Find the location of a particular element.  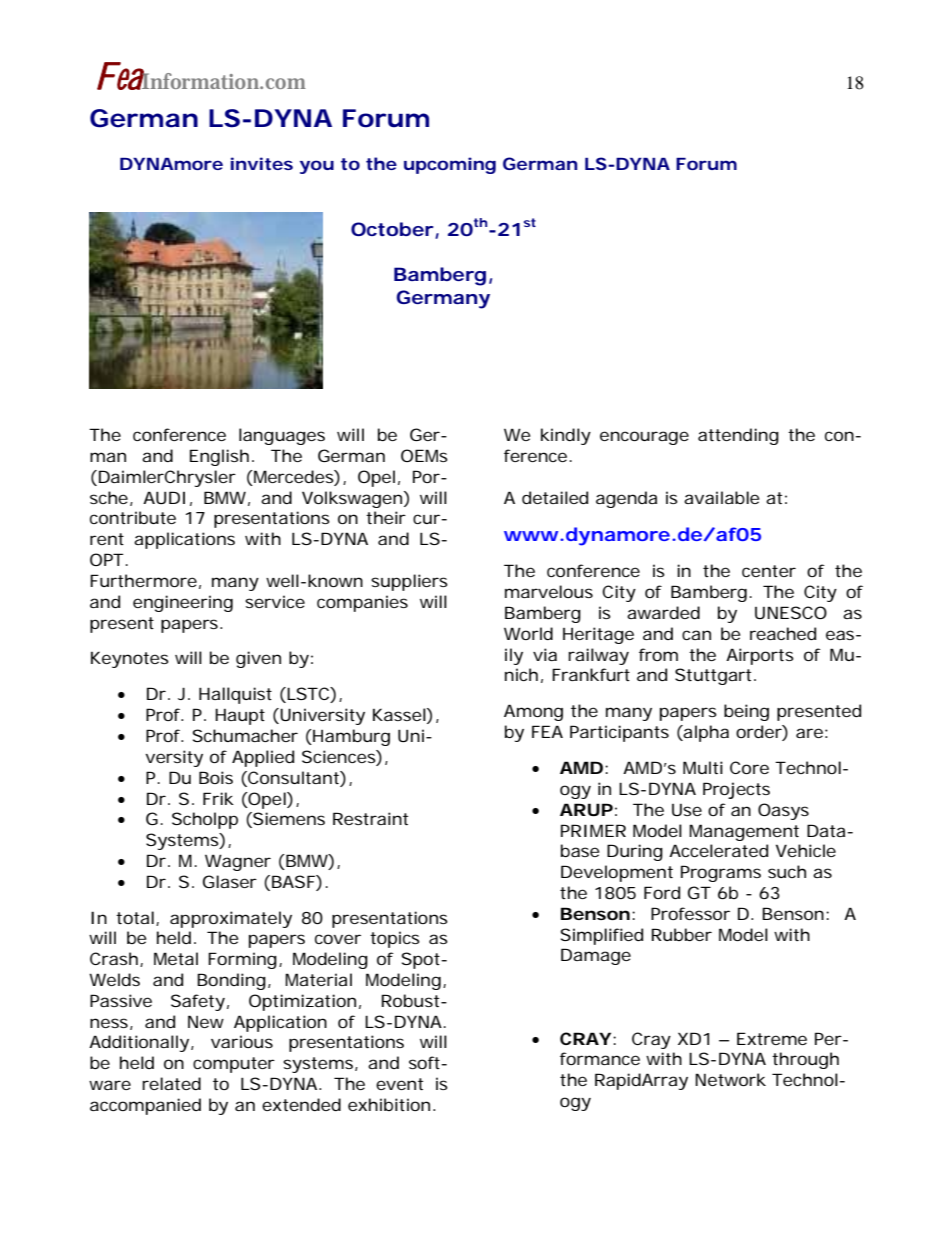

center is located at coordinates (769, 571).
